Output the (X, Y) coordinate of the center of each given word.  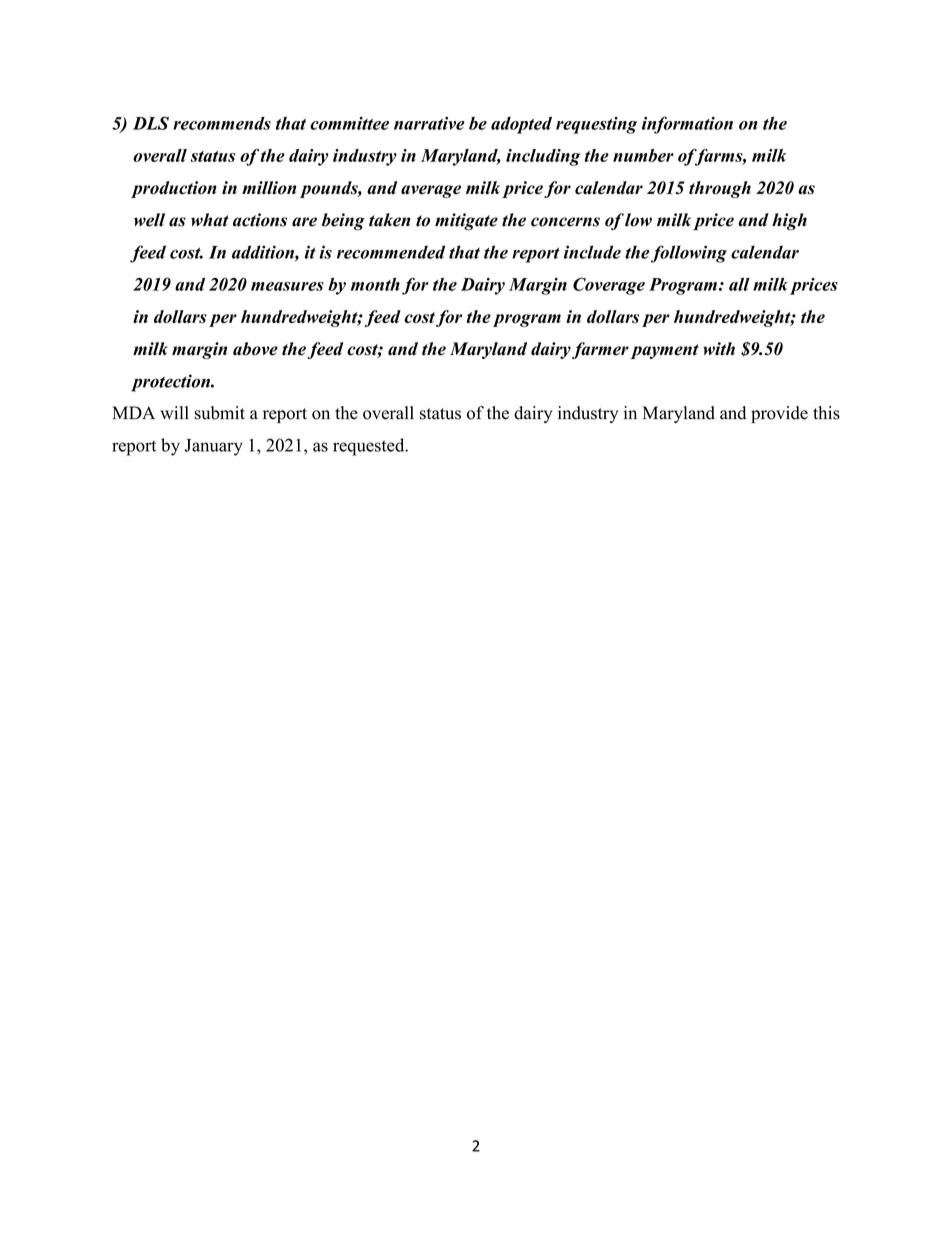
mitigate (466, 222)
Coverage (609, 286)
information (687, 125)
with (719, 348)
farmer (600, 350)
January (214, 447)
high (789, 221)
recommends (222, 123)
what (210, 220)
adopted (521, 125)
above (255, 349)
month (375, 284)
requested (370, 447)
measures (287, 286)
